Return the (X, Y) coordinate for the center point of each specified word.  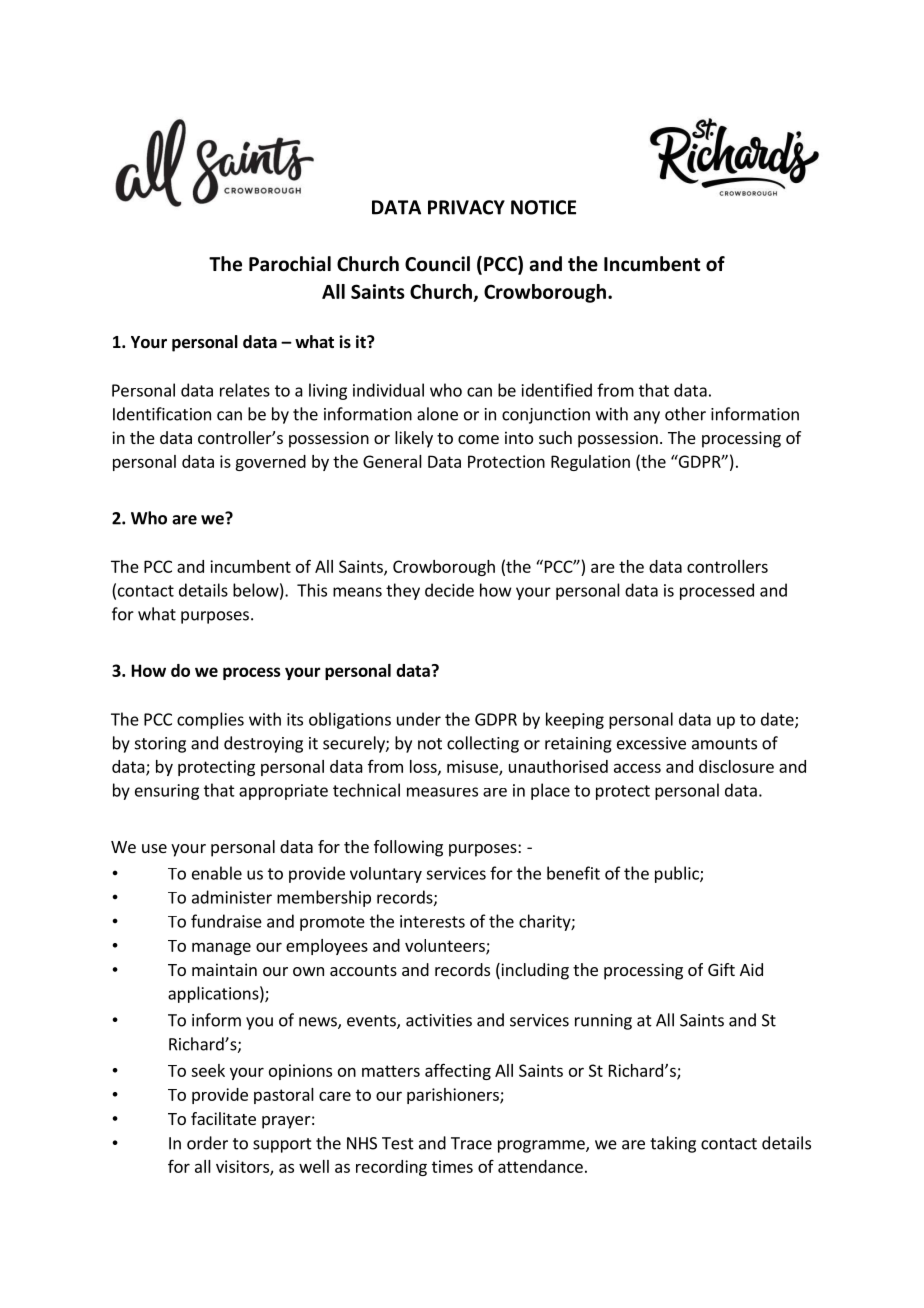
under (419, 719)
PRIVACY (466, 207)
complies (210, 720)
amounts (724, 744)
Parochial (290, 264)
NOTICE (543, 207)
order (207, 1143)
